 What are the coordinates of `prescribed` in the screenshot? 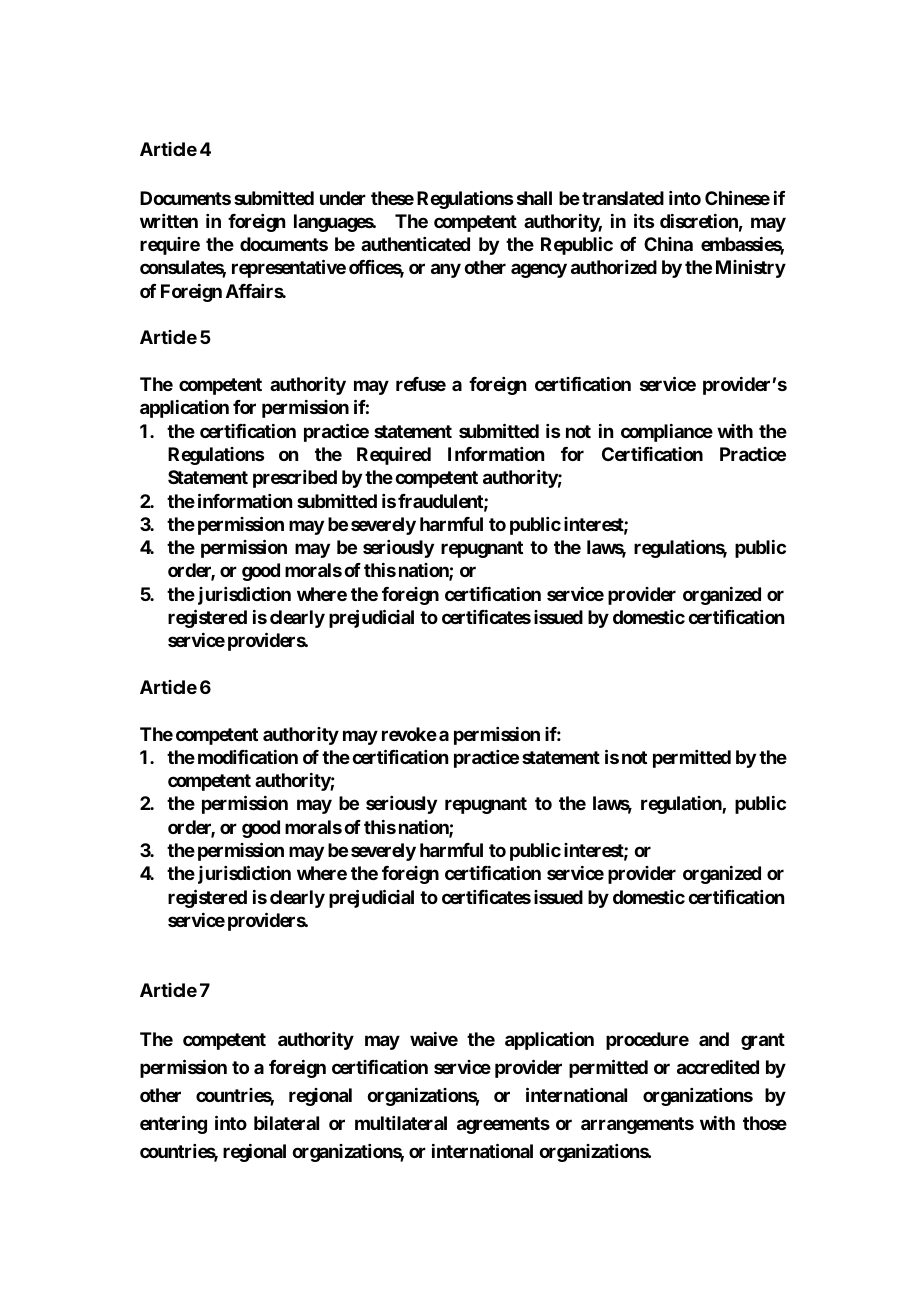 It's located at (295, 479).
